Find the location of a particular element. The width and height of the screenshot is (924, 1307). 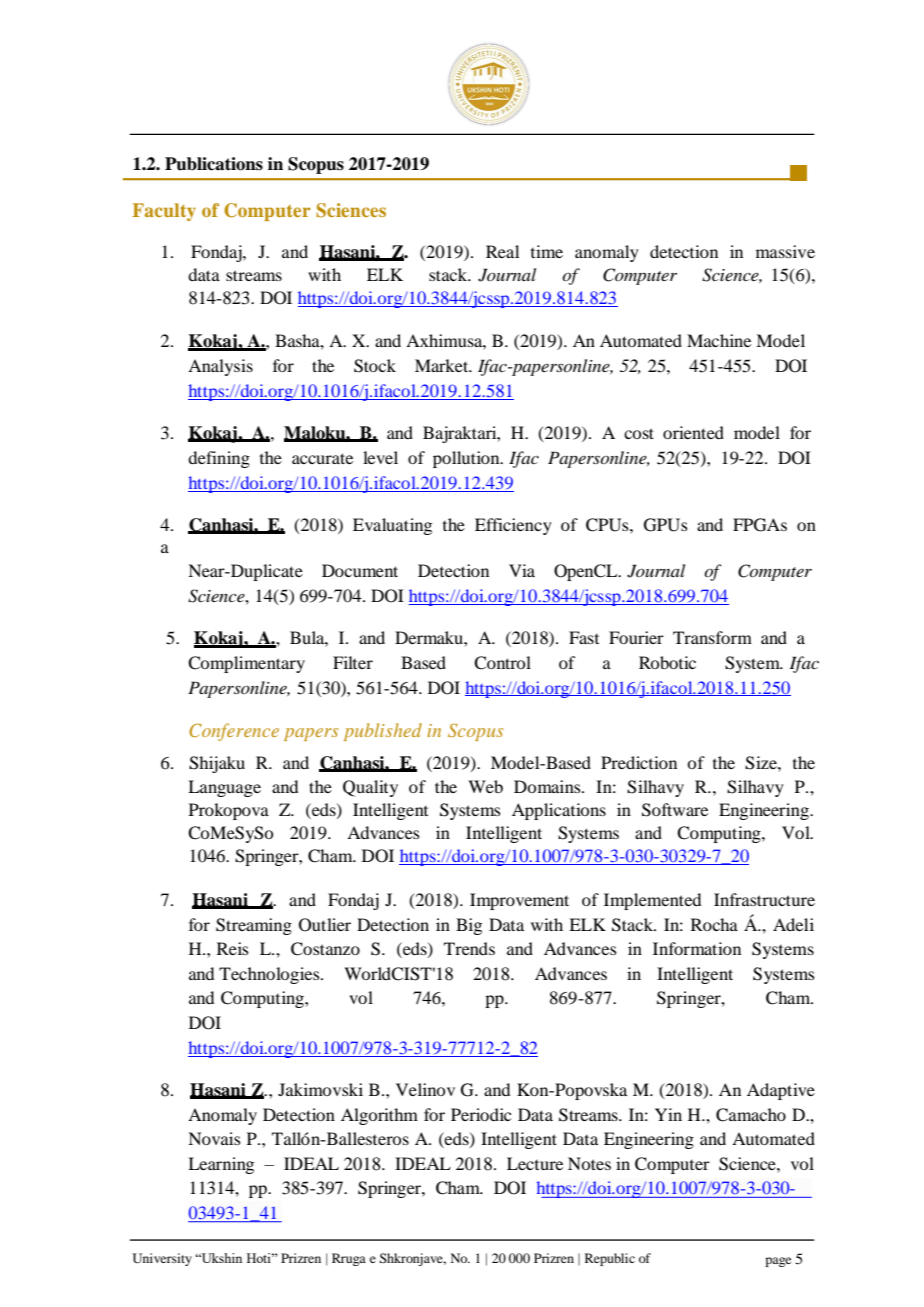

Learning is located at coordinates (221, 1165).
